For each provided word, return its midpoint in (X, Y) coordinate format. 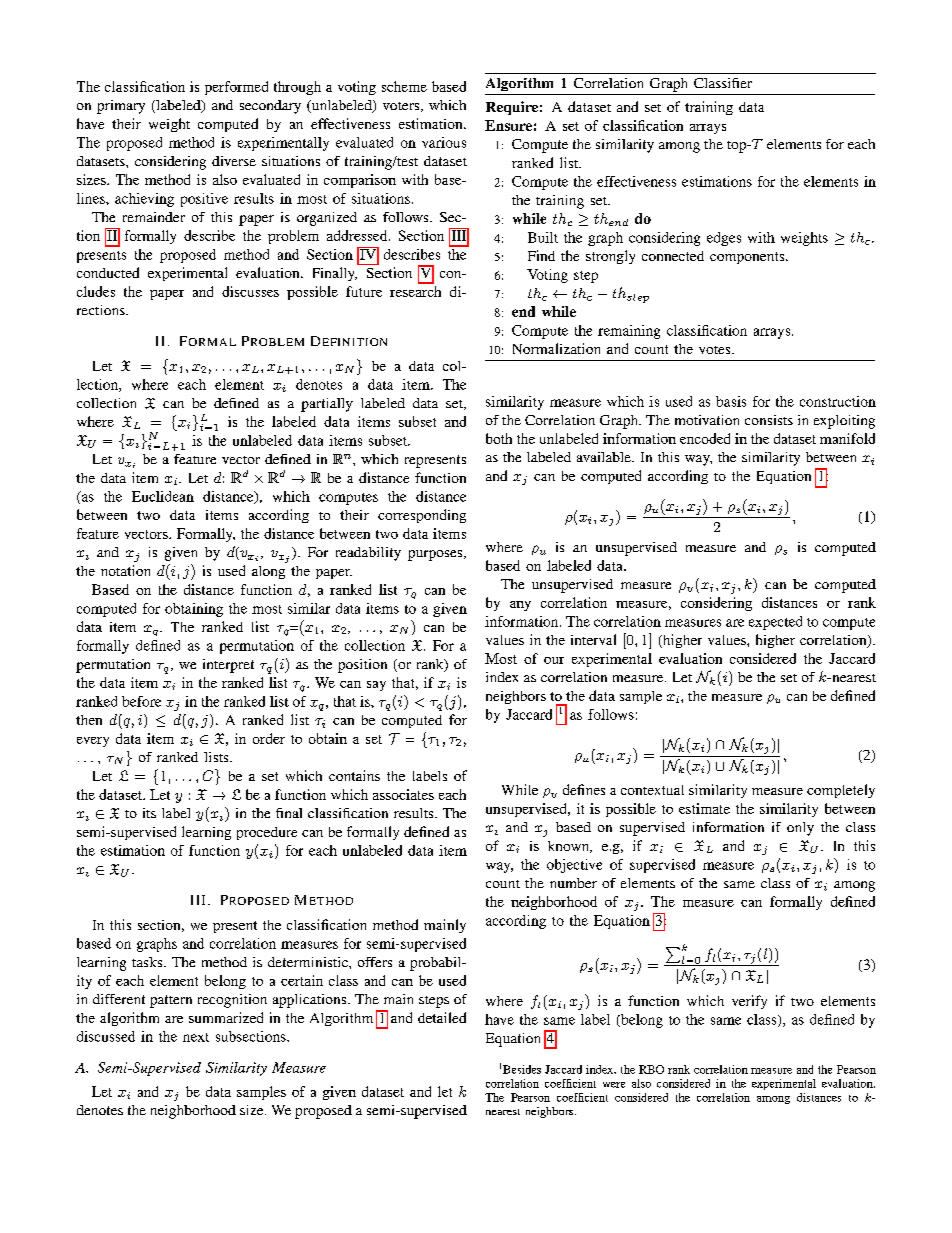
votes (716, 350)
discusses (250, 291)
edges (724, 239)
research (415, 291)
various (444, 142)
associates (403, 794)
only (800, 829)
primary (121, 107)
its (149, 813)
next (196, 1037)
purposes (436, 555)
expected (775, 623)
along (268, 572)
